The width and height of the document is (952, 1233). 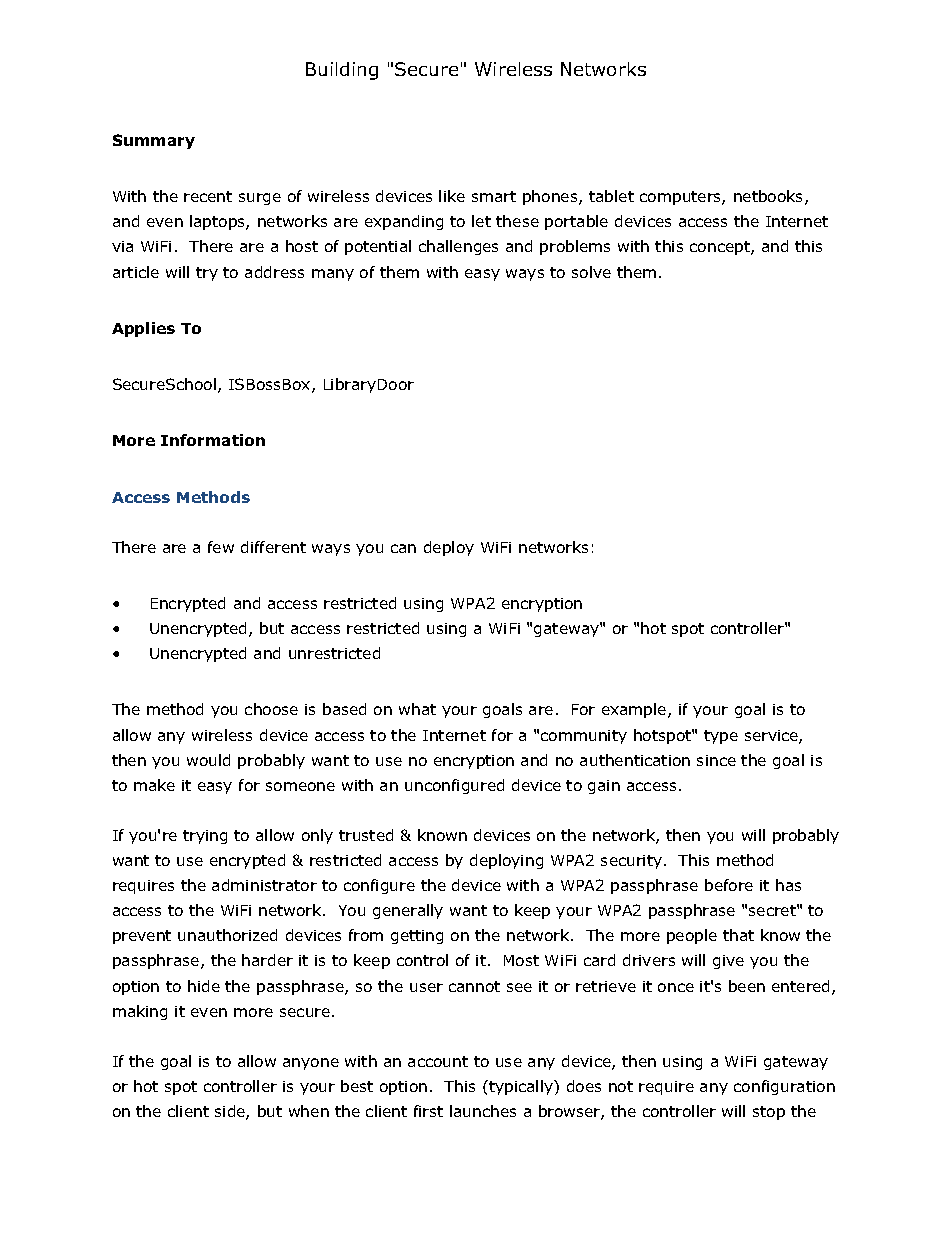 I want to click on account, so click(x=438, y=1061).
